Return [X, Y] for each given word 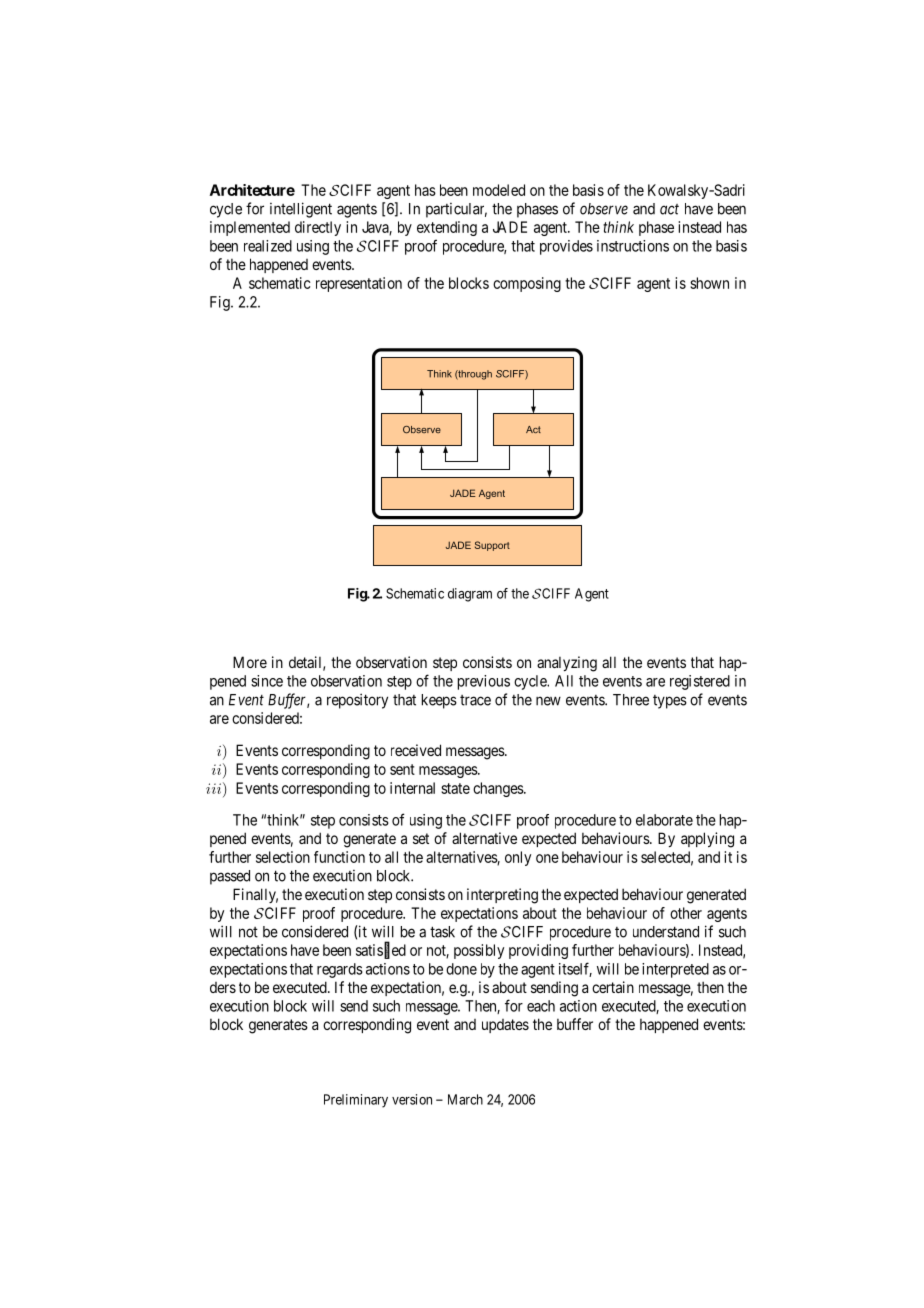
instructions [633, 246]
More [250, 662]
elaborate [664, 820]
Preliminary [356, 1101]
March [465, 1099]
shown [709, 283]
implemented [250, 228]
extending [447, 228]
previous [484, 682]
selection [283, 857]
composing [527, 284]
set [421, 838]
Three [631, 700]
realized [268, 246]
